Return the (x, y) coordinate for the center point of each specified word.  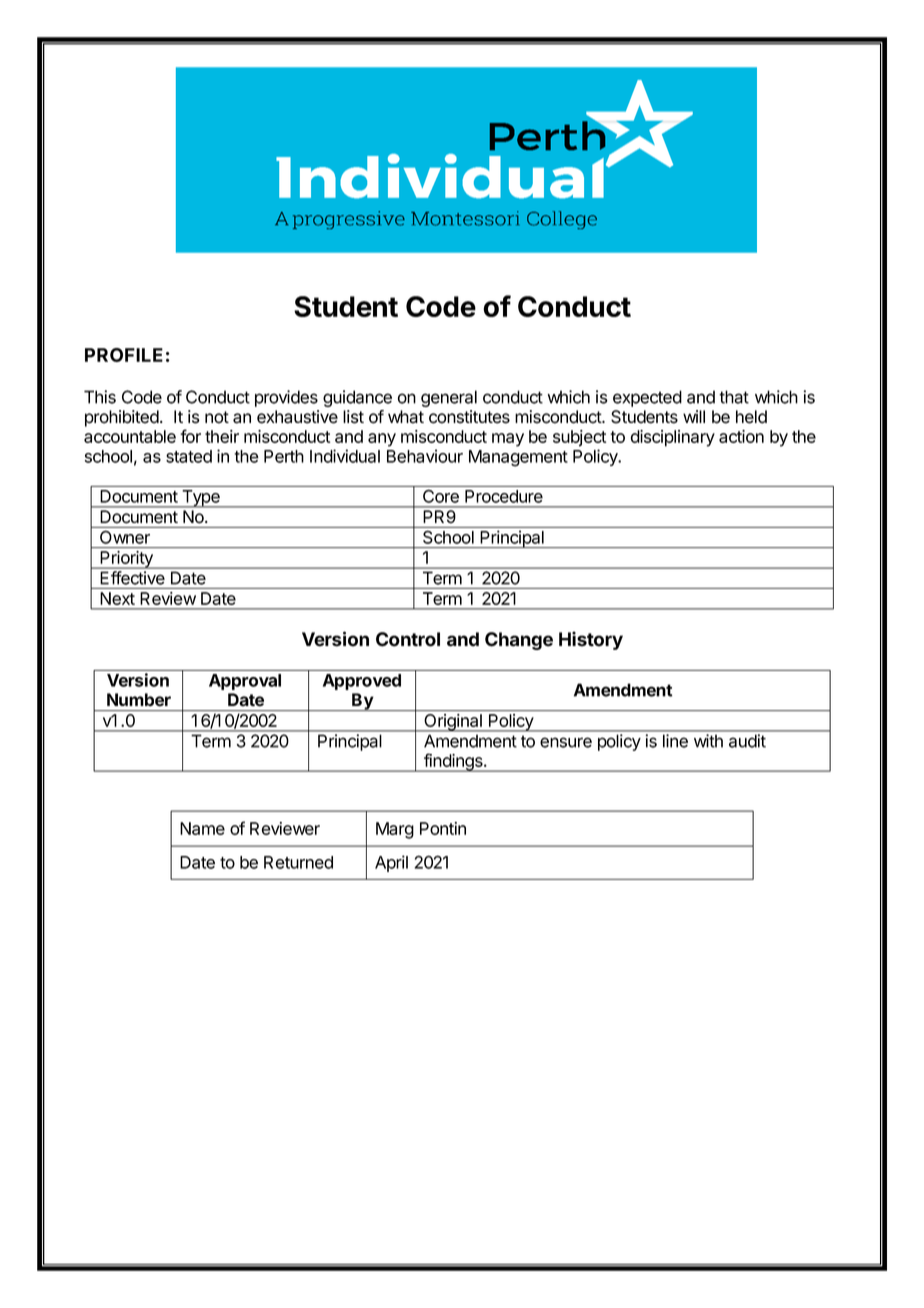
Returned (298, 862)
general (449, 398)
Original (453, 723)
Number (139, 700)
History (591, 640)
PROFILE (124, 355)
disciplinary (673, 438)
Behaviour (425, 456)
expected (647, 398)
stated (189, 456)
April (391, 863)
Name (202, 828)
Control (408, 639)
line (675, 741)
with (708, 741)
